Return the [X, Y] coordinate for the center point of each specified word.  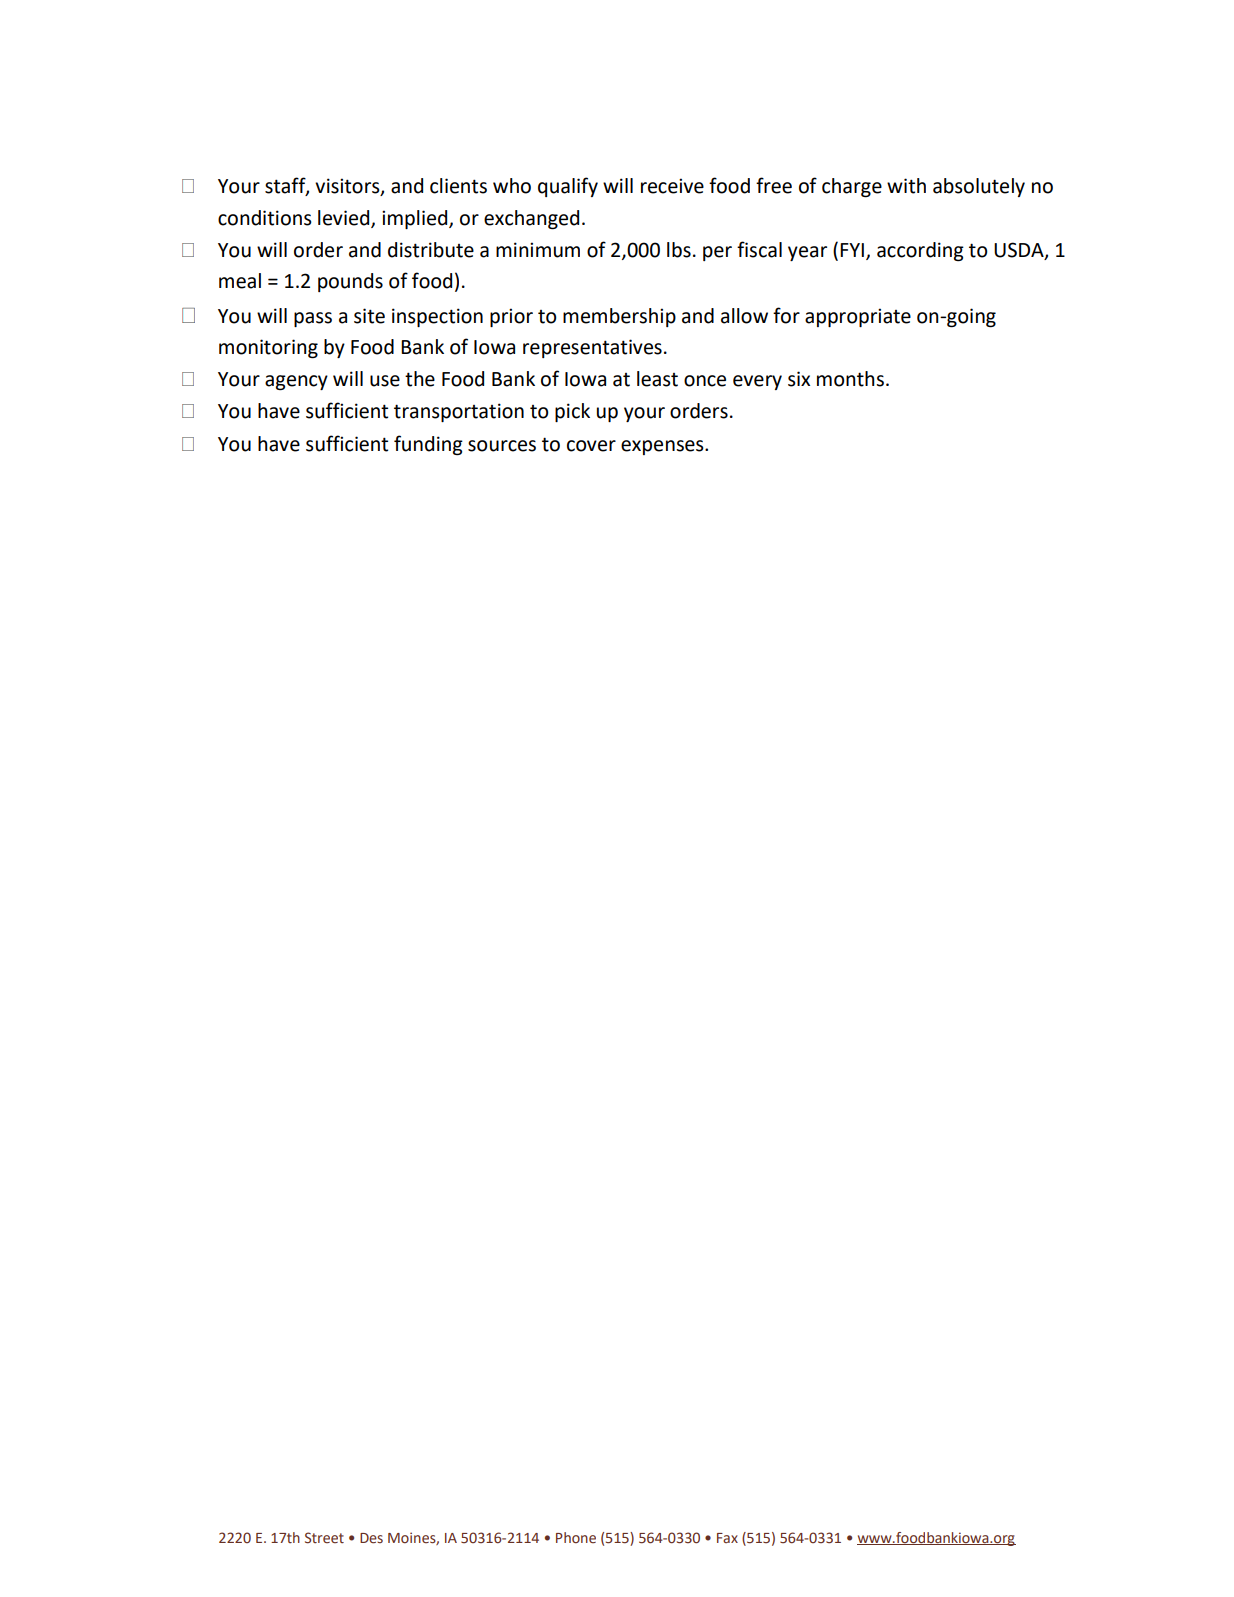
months [850, 379]
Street [324, 1538]
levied [345, 218]
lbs [679, 250]
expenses [663, 447]
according [920, 251]
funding [428, 445]
